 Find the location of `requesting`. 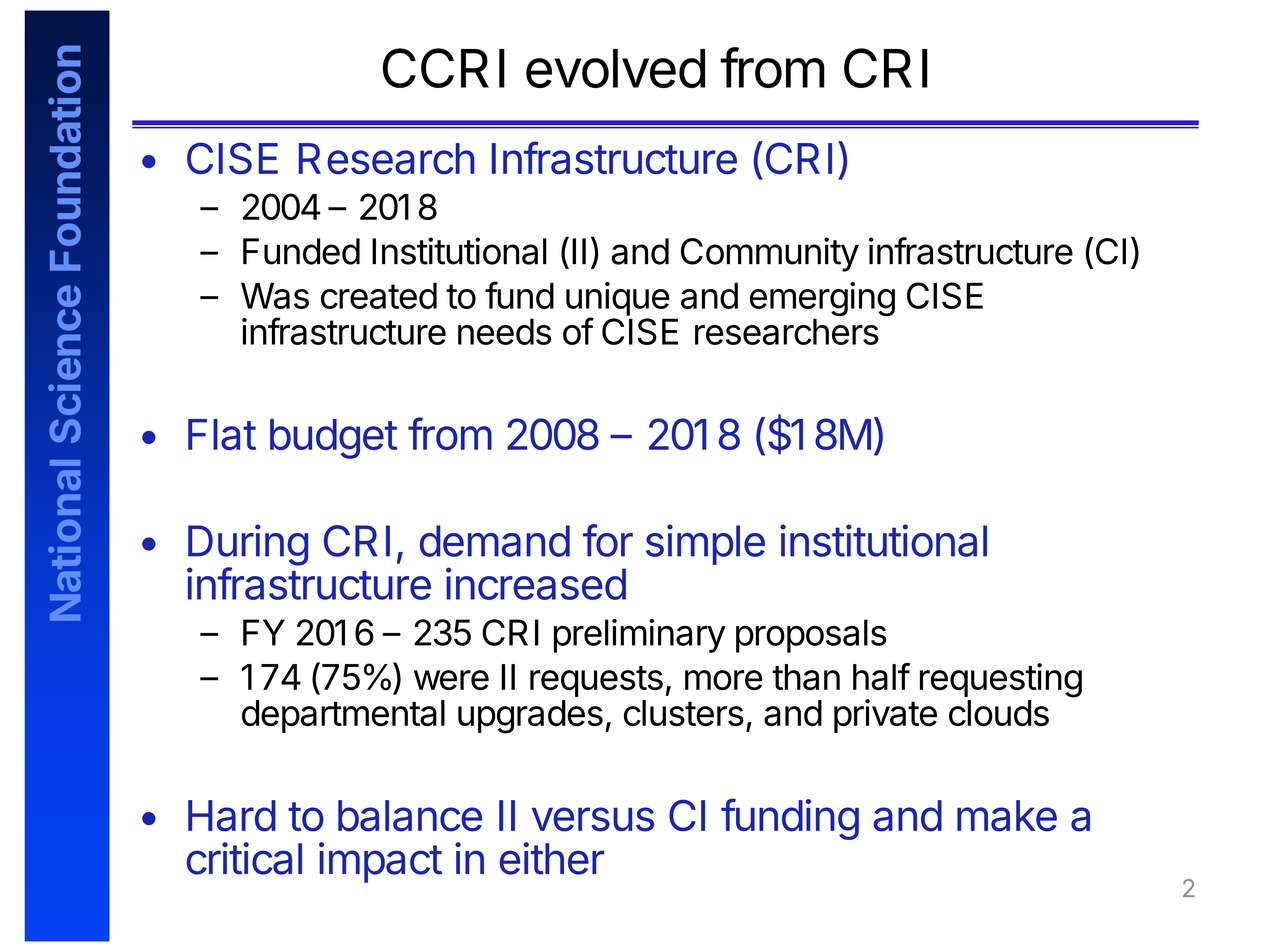

requesting is located at coordinates (1001, 680).
